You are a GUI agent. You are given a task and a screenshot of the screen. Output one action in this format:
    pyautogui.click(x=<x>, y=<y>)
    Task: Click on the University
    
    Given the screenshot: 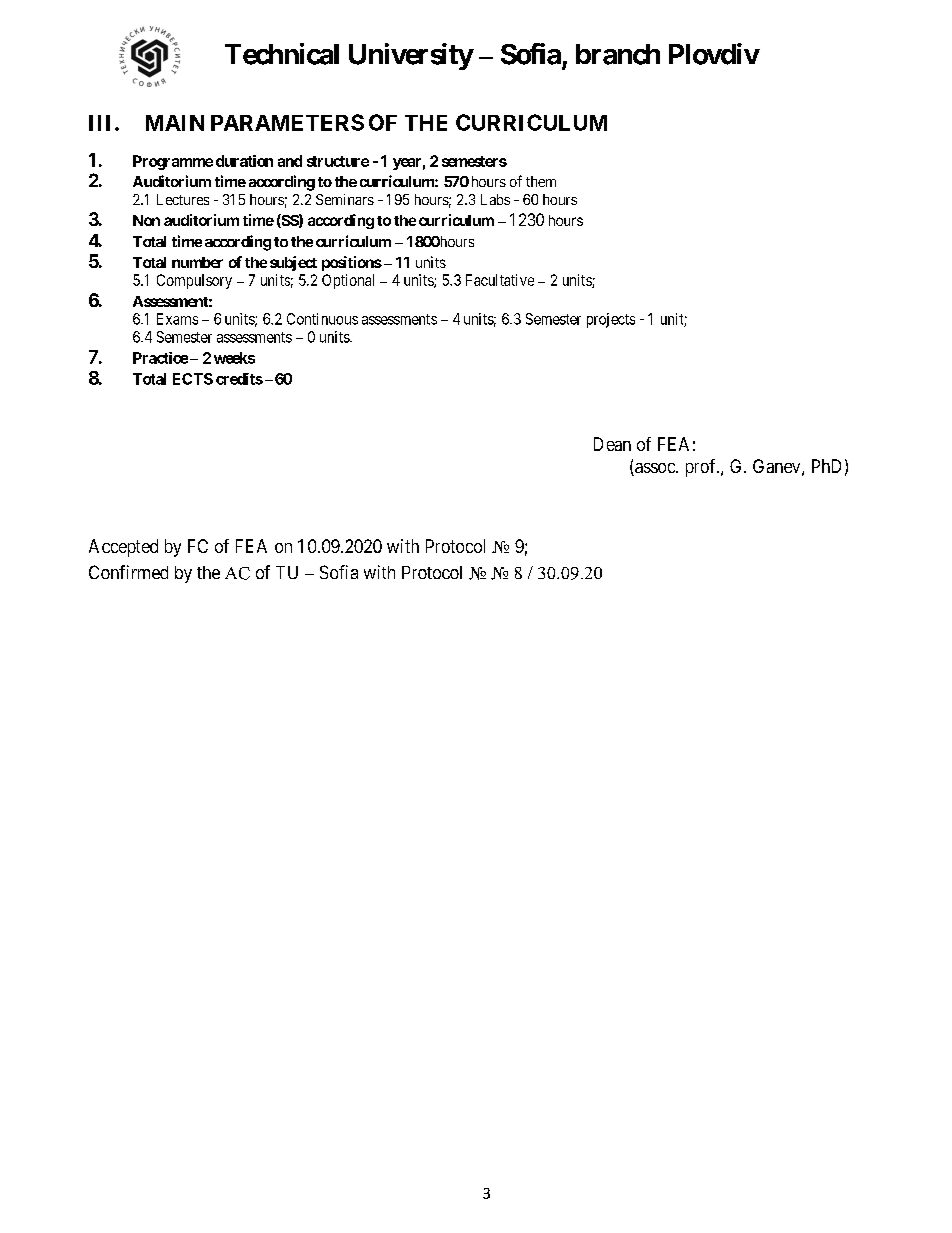 What is the action you would take?
    pyautogui.click(x=411, y=56)
